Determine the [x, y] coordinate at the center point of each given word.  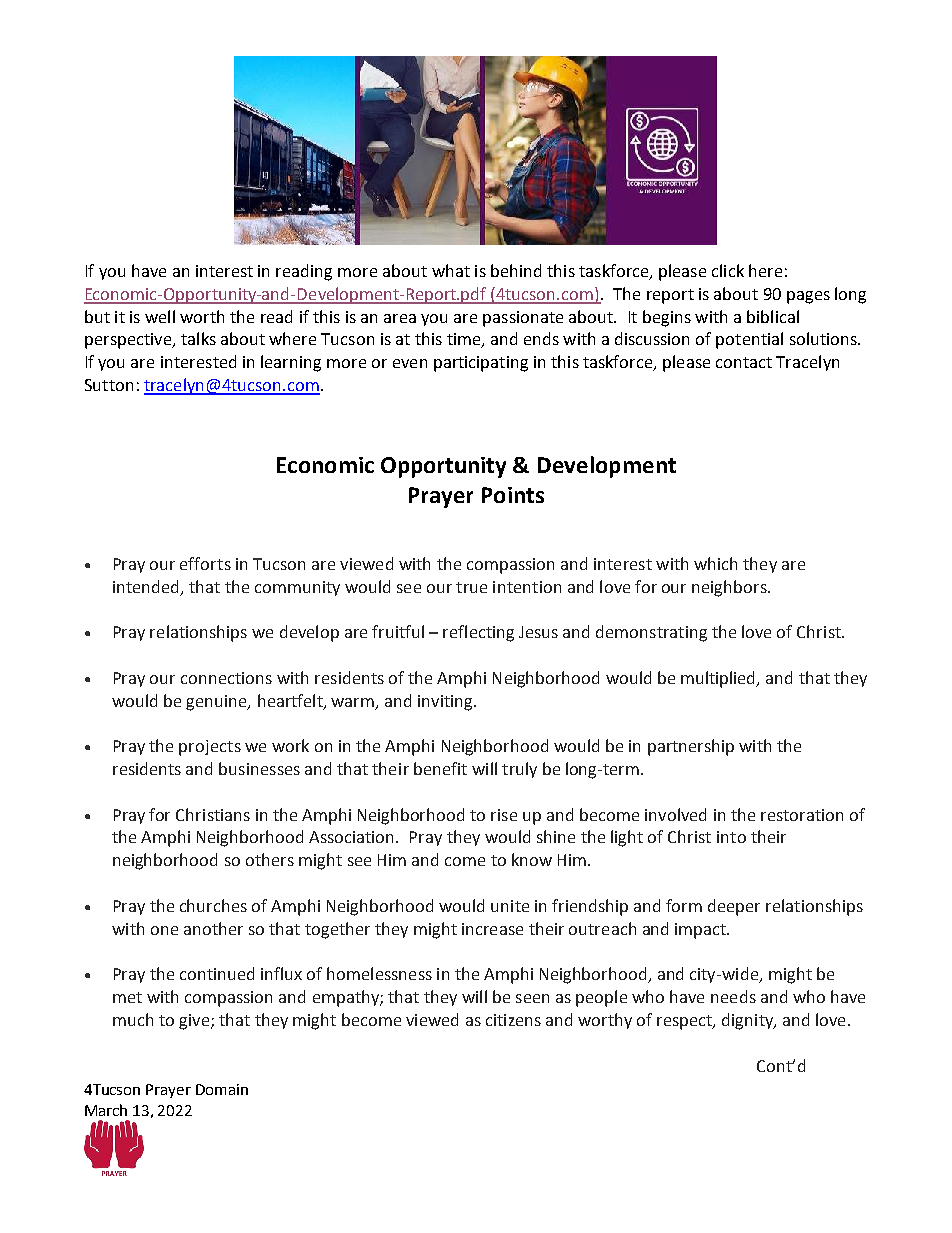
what [451, 270]
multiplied [719, 679]
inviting [446, 703]
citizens [513, 1020]
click [728, 270]
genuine [217, 703]
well [160, 316]
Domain [222, 1089]
